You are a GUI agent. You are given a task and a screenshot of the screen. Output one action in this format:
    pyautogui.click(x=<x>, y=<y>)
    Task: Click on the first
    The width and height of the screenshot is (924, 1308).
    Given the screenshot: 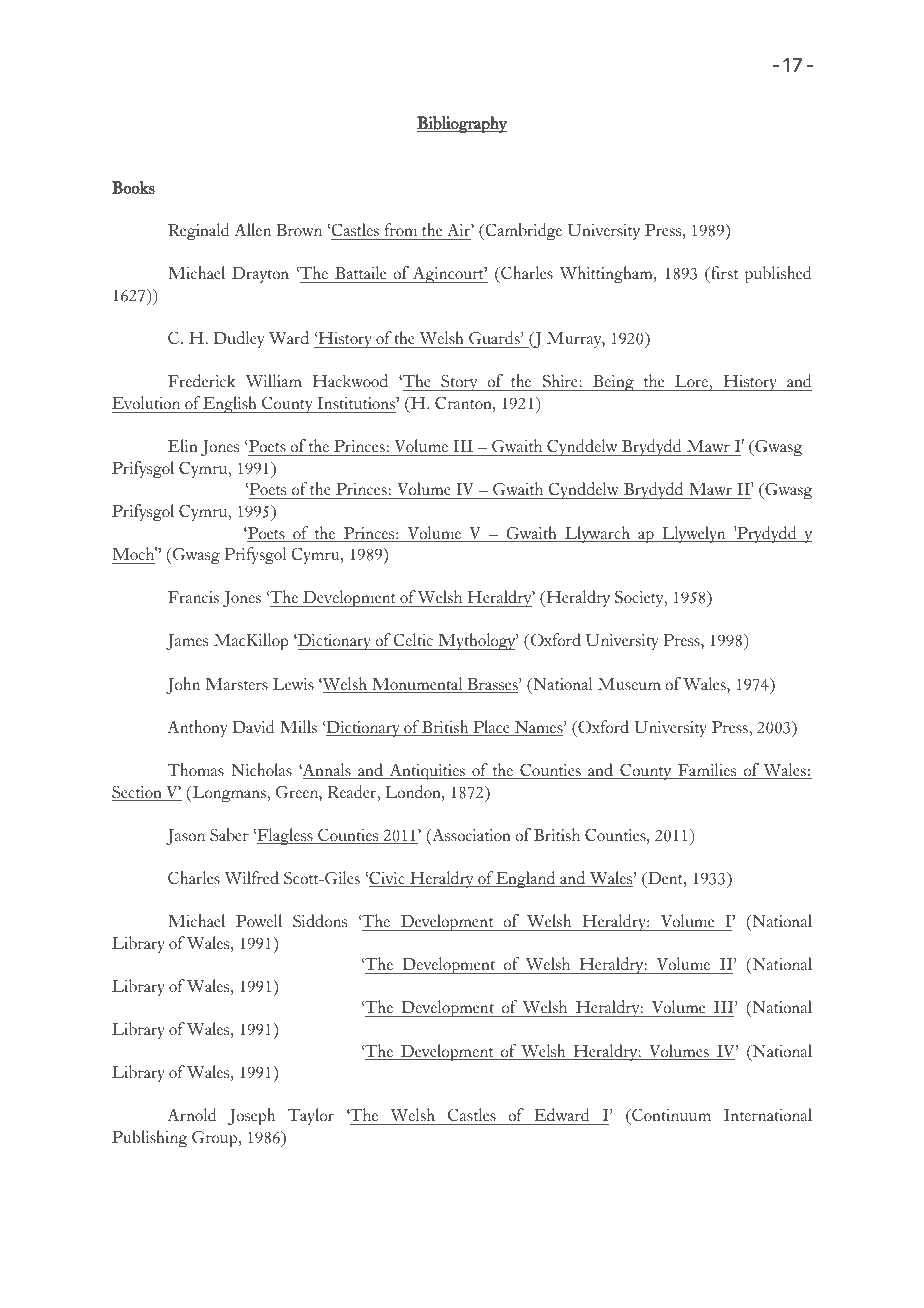 What is the action you would take?
    pyautogui.click(x=723, y=274)
